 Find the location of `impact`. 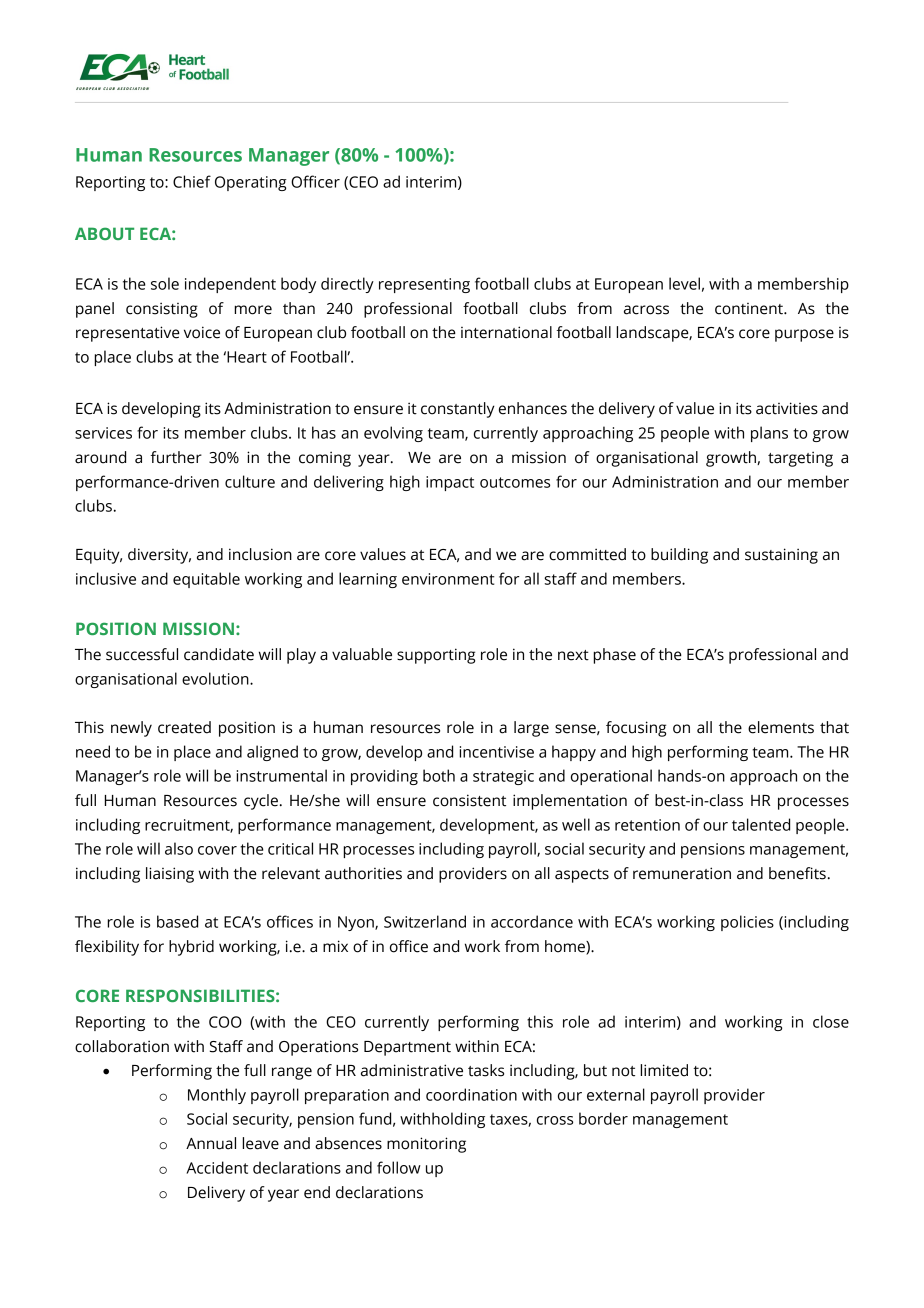

impact is located at coordinates (450, 483).
